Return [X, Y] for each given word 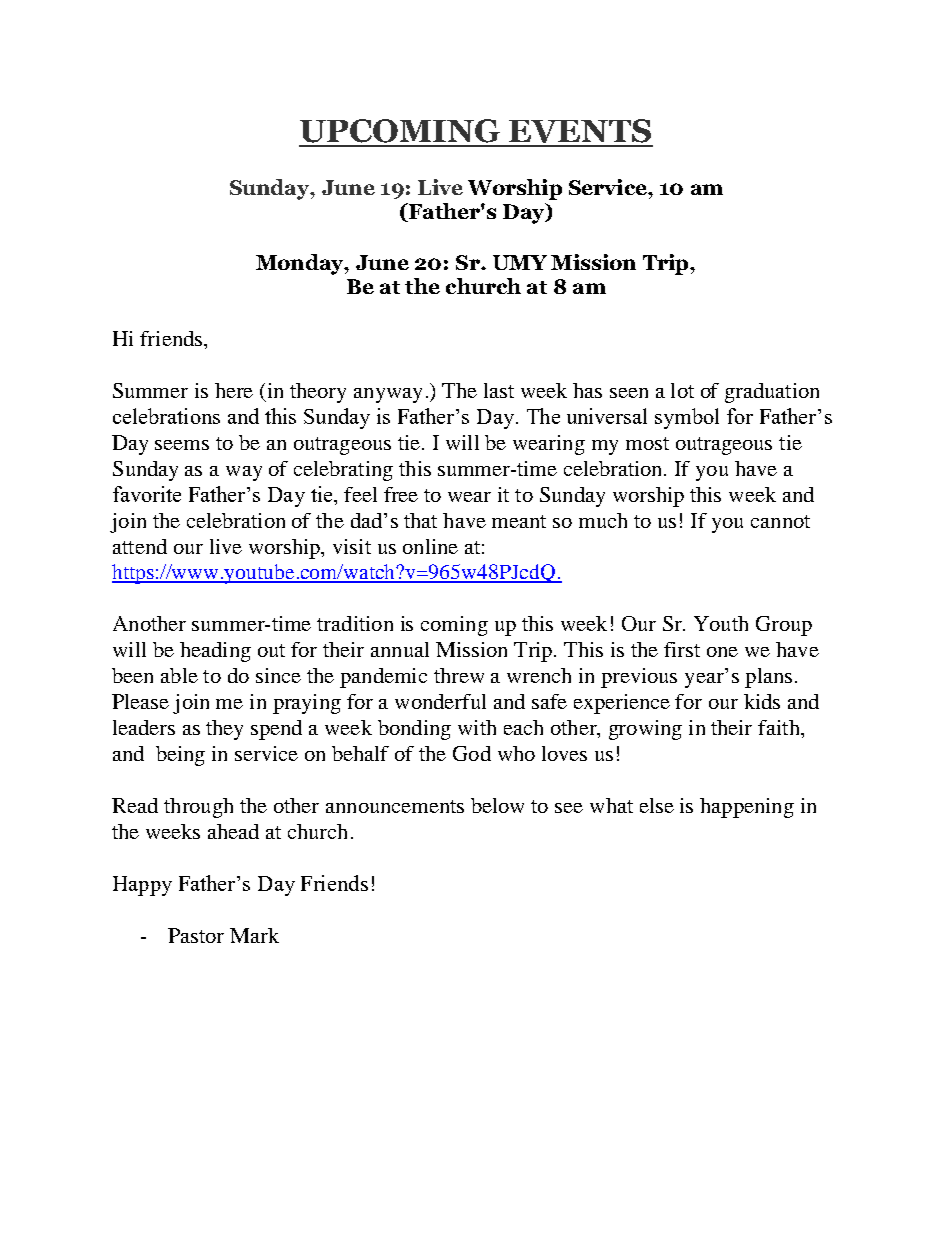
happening [747, 808]
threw [459, 675]
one [722, 652]
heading [215, 652]
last [499, 390]
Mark [254, 935]
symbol [687, 418]
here [234, 390]
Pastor [196, 935]
